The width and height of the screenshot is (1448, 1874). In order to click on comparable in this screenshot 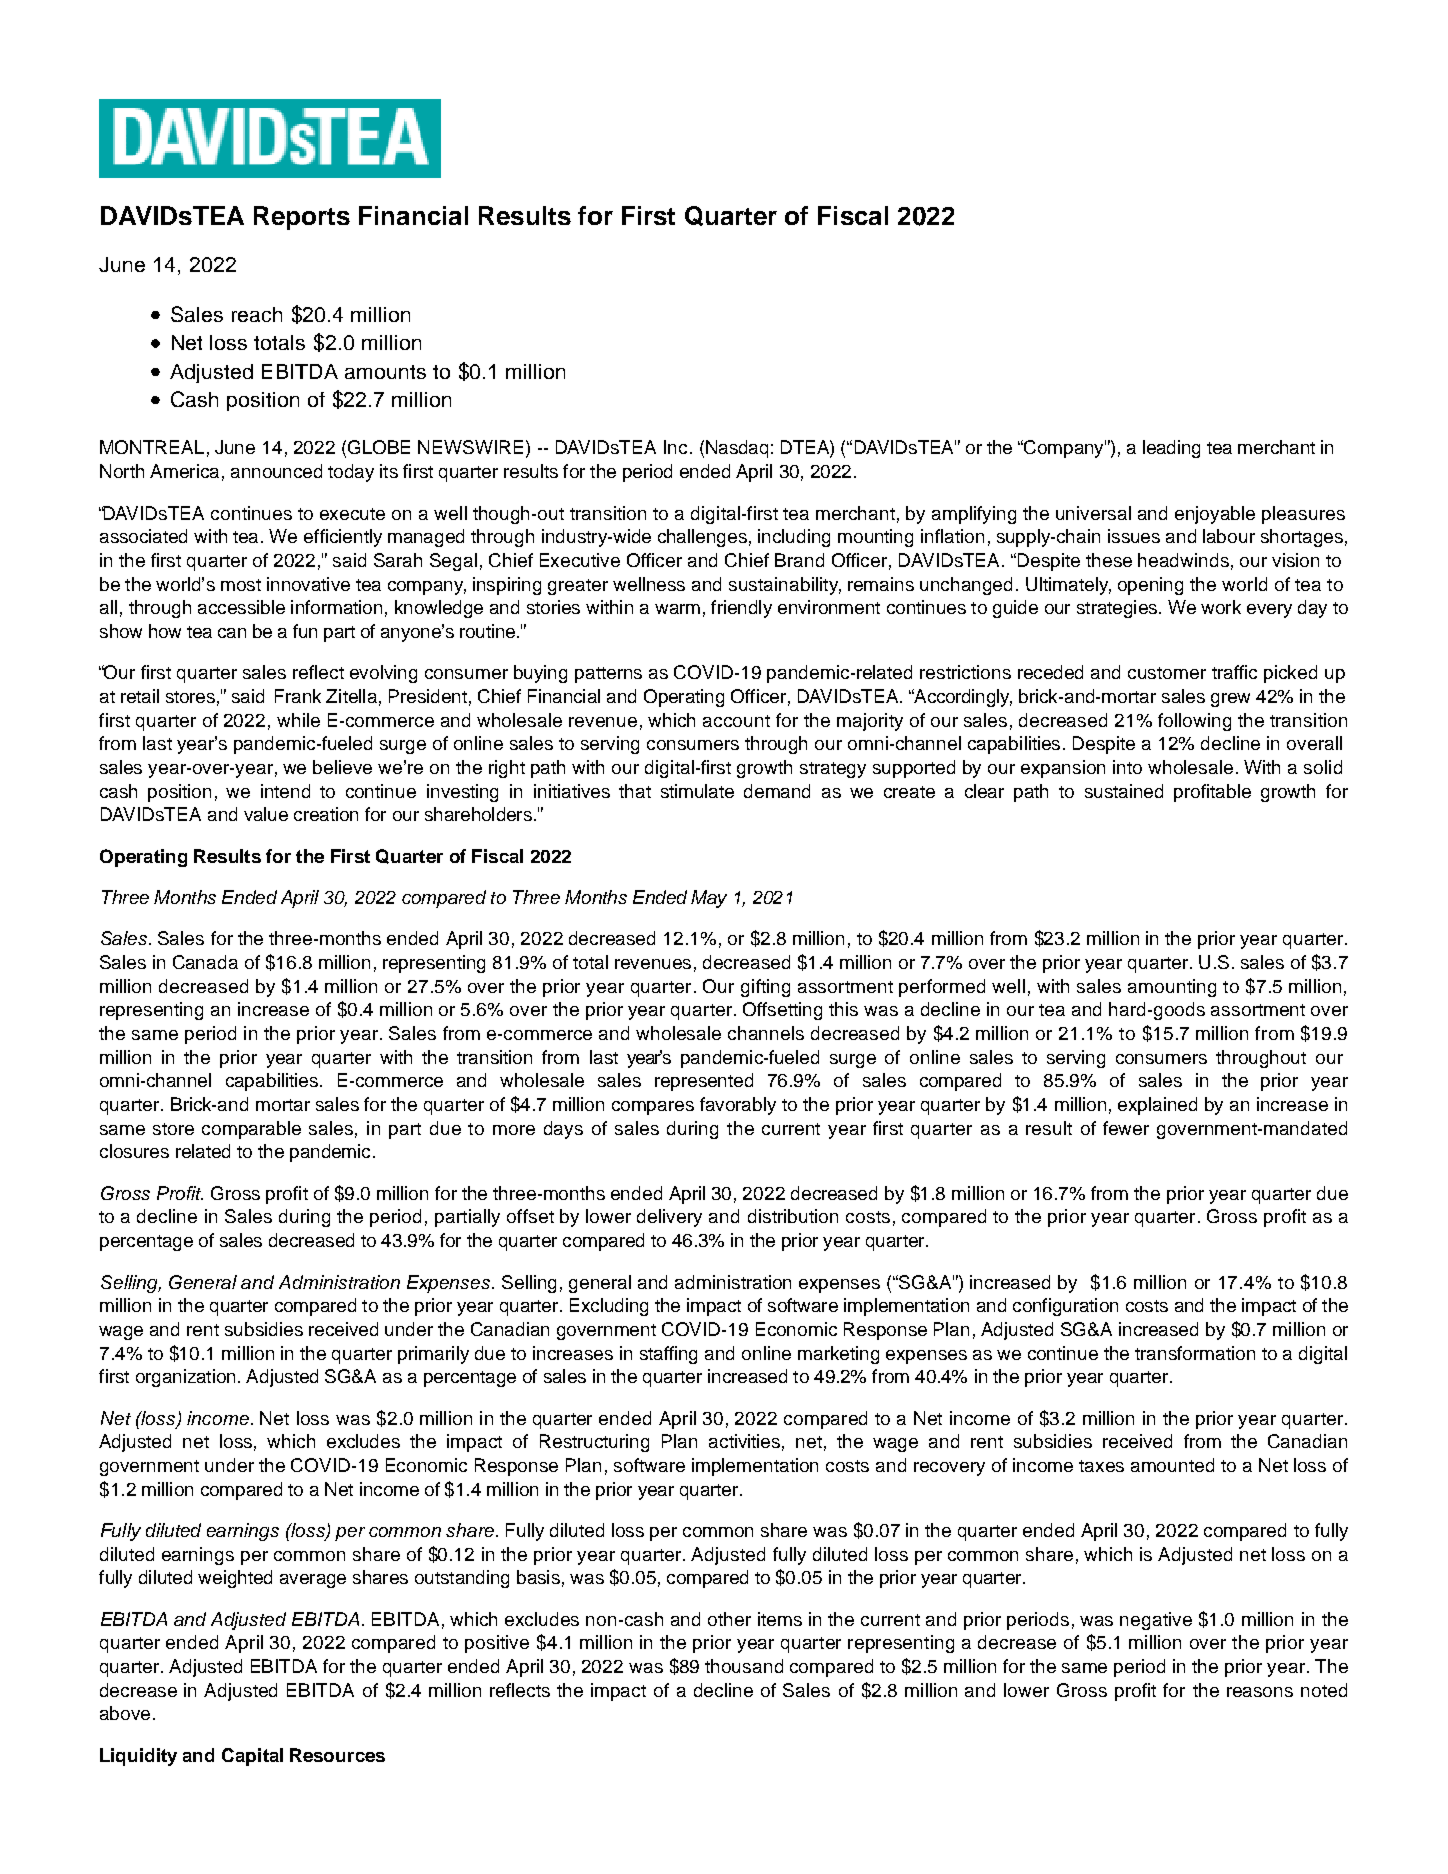, I will do `click(251, 1130)`.
